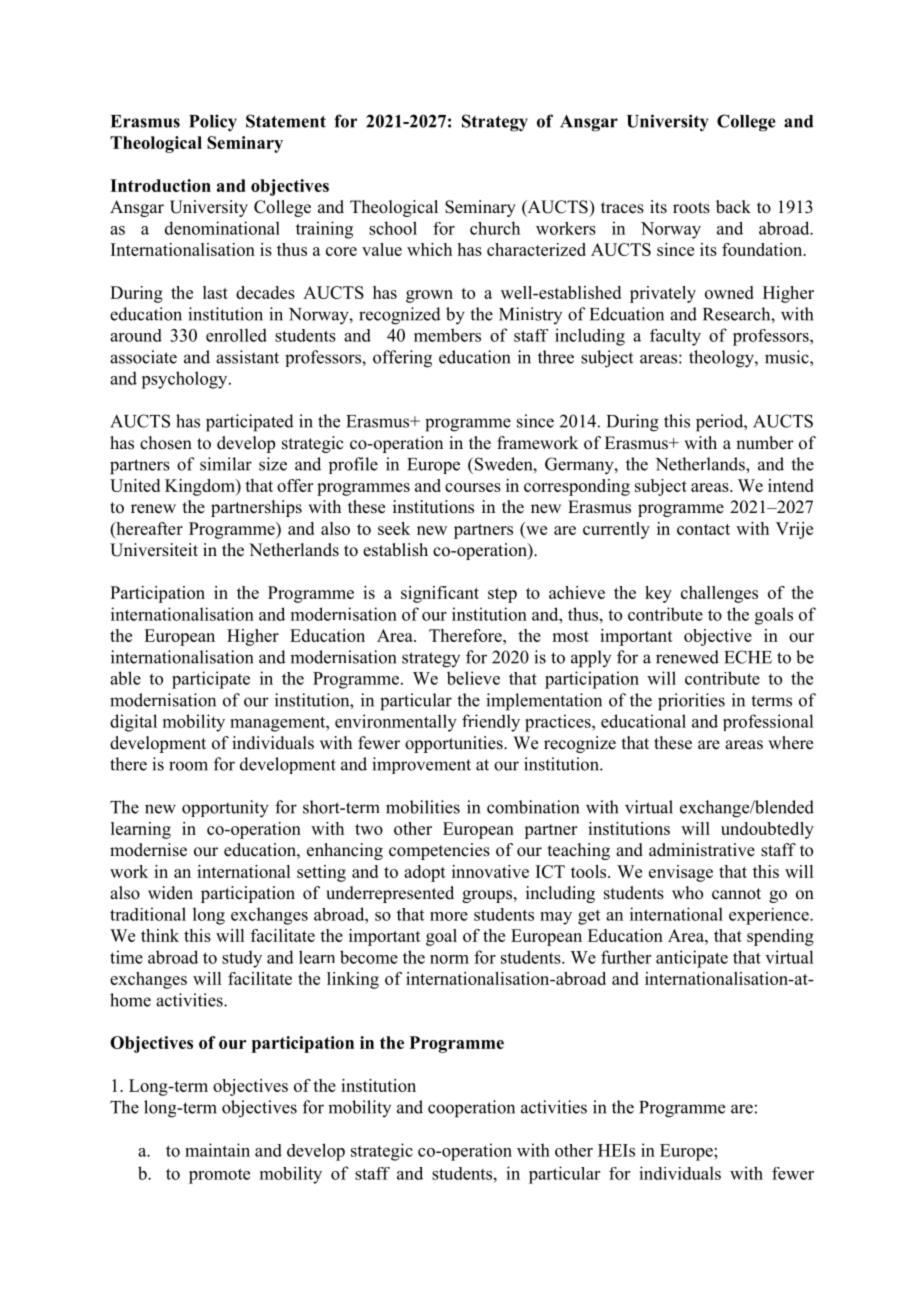 The width and height of the document is (924, 1308). I want to click on able, so click(125, 678).
